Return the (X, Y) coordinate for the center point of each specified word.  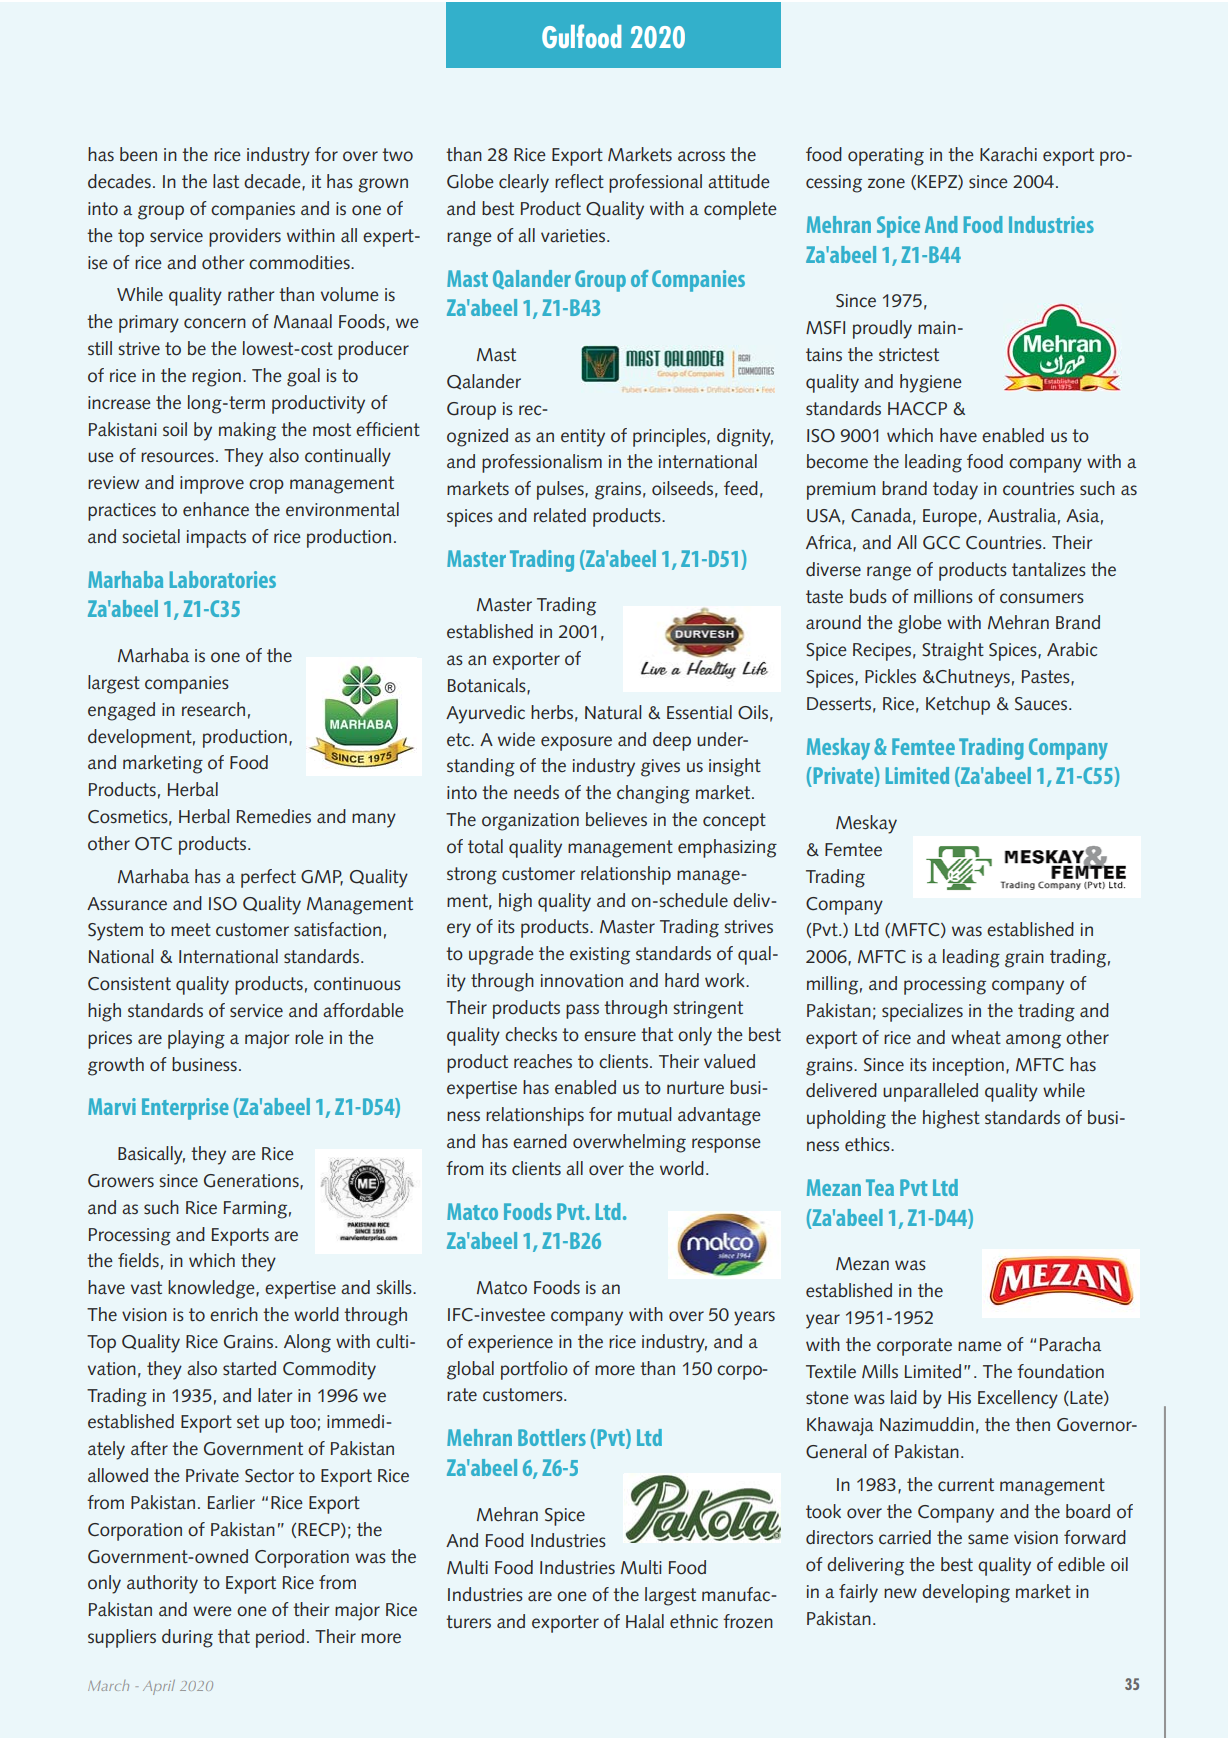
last (226, 181)
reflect (579, 181)
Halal (645, 1621)
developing (966, 1593)
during (187, 1638)
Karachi (1008, 154)
